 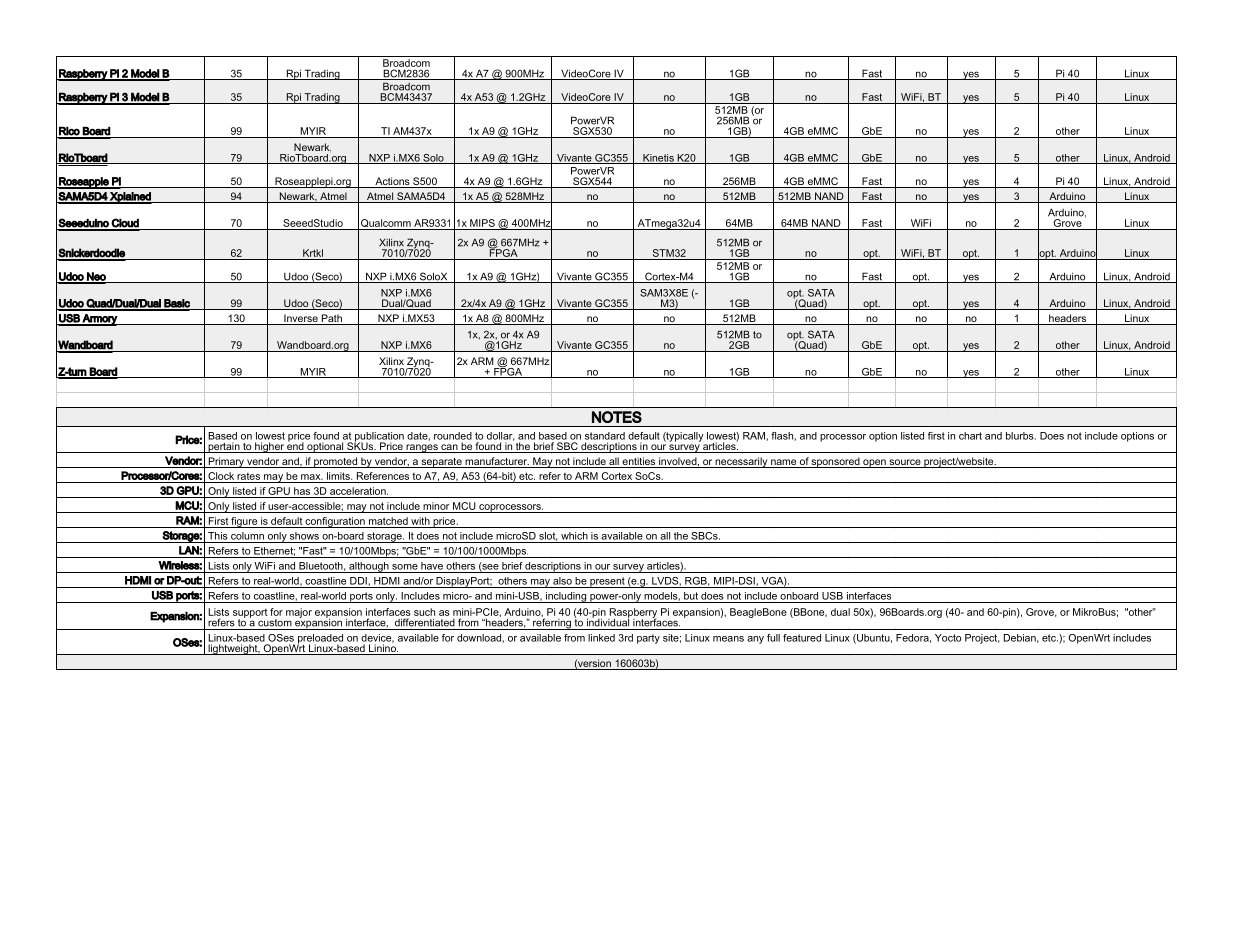 I want to click on chart, so click(x=970, y=436).
